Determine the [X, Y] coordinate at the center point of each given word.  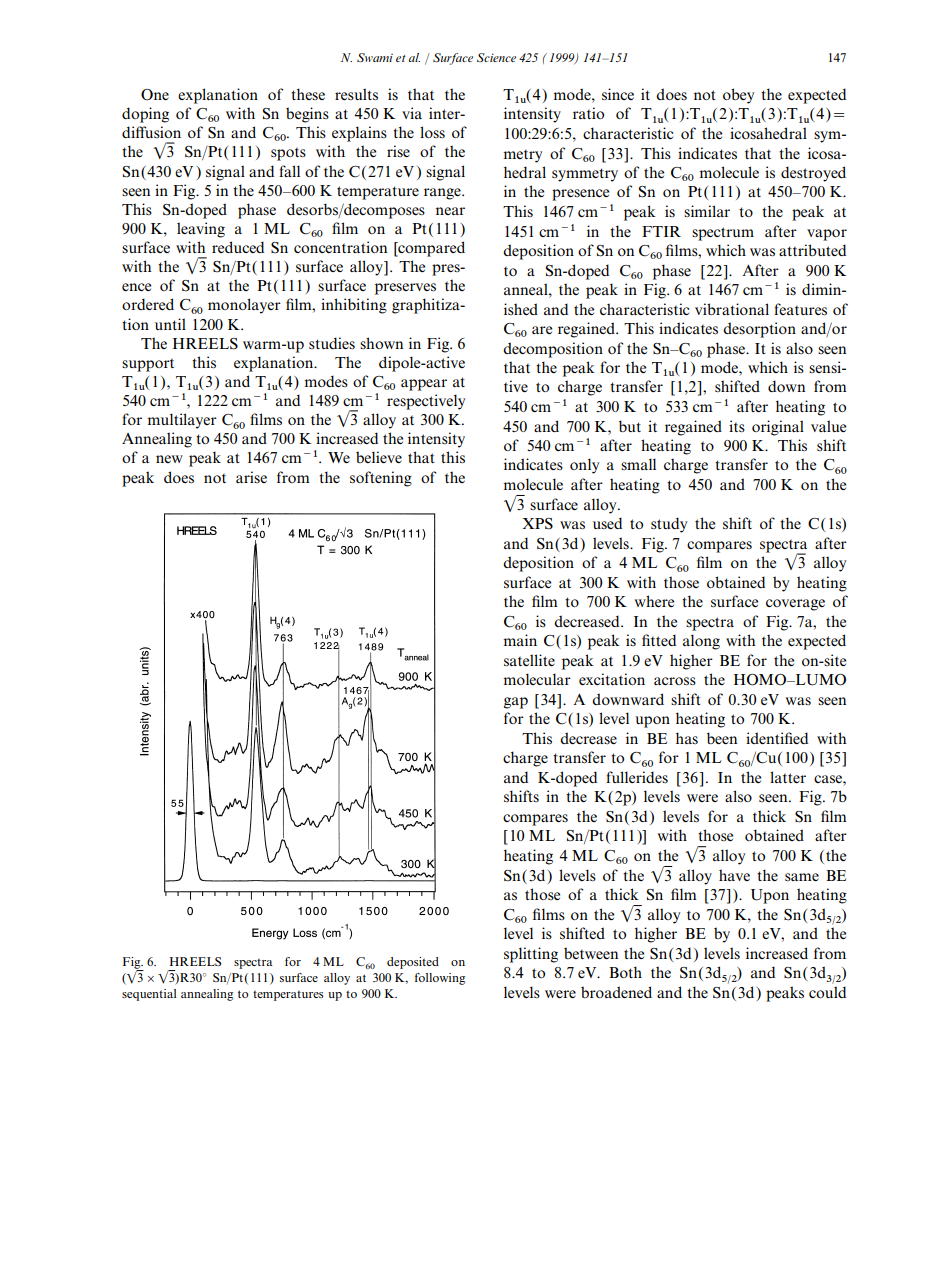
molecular [537, 679]
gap [516, 703]
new [169, 459]
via [412, 113]
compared [430, 249]
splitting [531, 955]
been [722, 738]
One [155, 95]
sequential [149, 995]
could [827, 992]
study [669, 525]
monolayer [244, 306]
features [800, 309]
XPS [537, 524]
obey [738, 96]
